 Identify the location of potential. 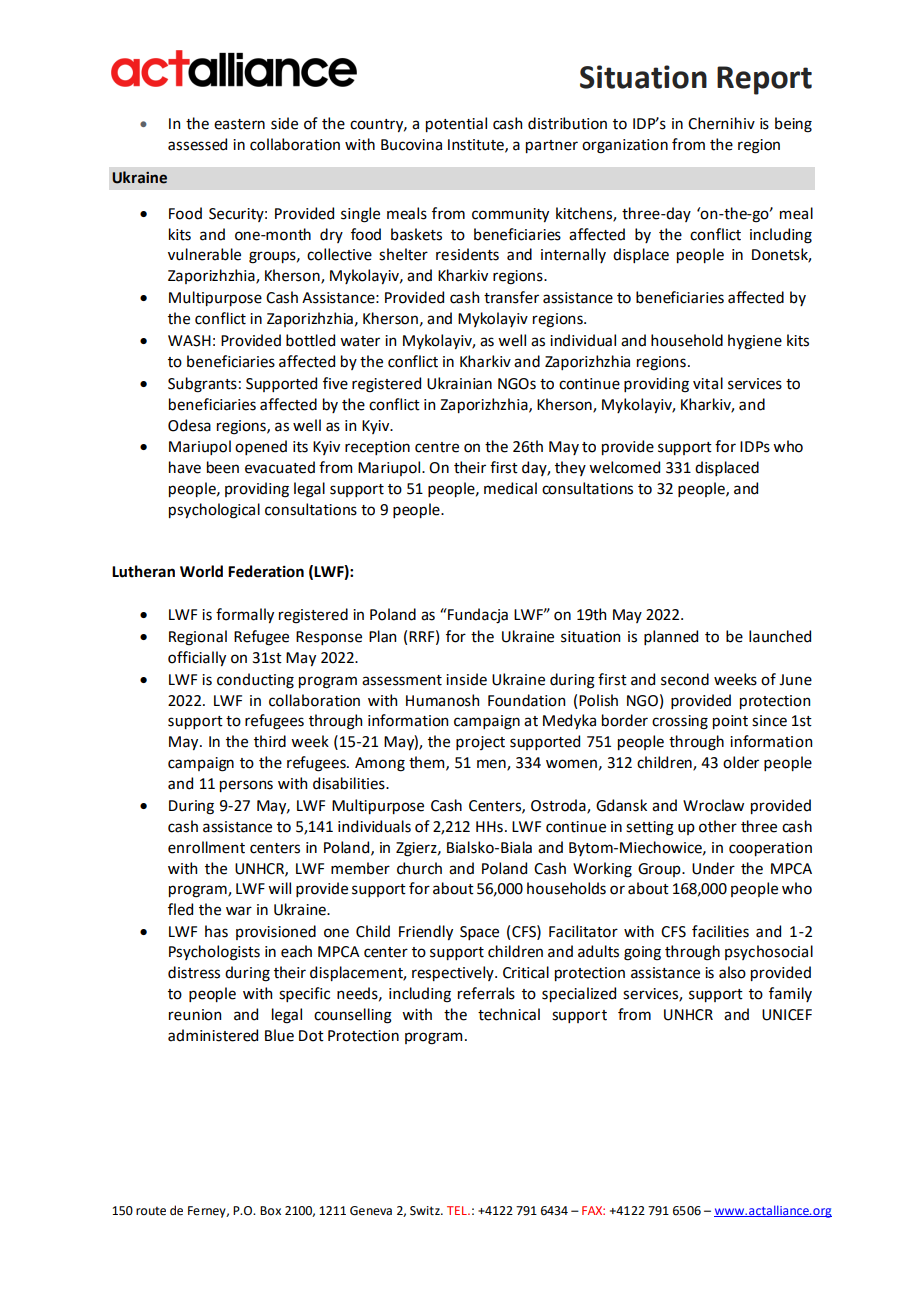
(456, 124).
